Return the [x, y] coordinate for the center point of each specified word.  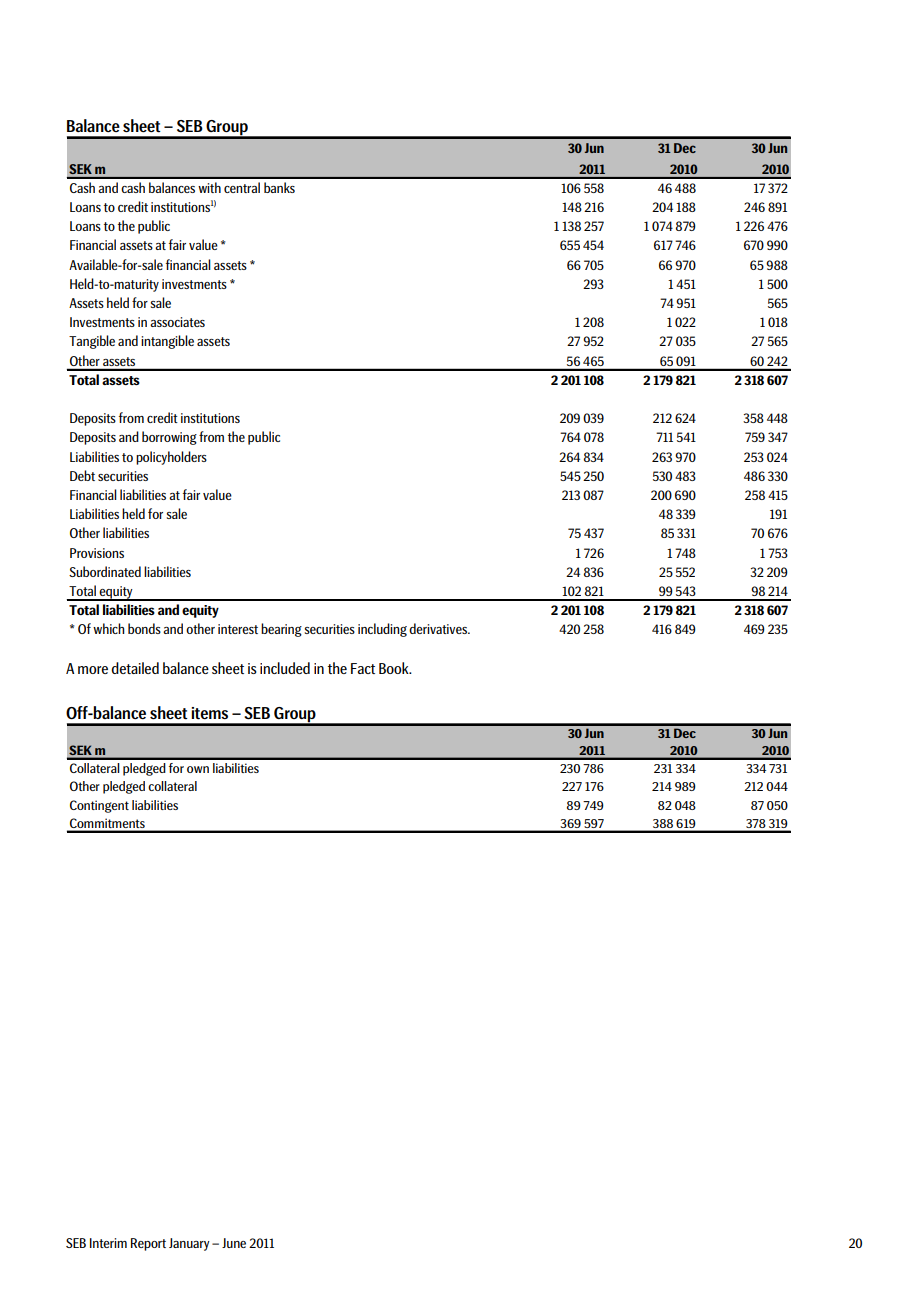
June [234, 1243]
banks [279, 187]
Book [395, 668]
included [285, 668]
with [209, 187]
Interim [108, 1243]
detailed [135, 668]
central [242, 187]
